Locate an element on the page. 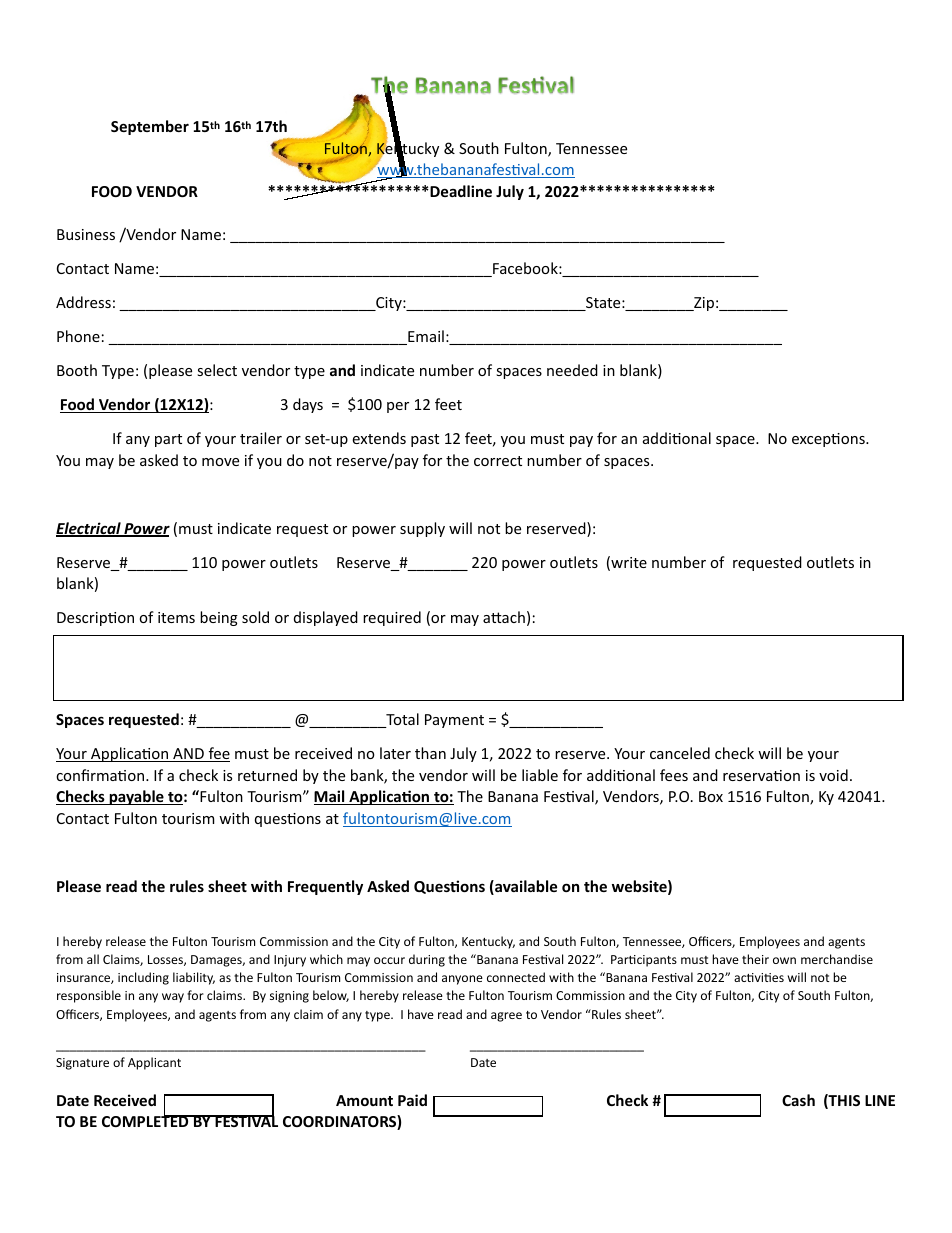 Image resolution: width=952 pixels, height=1233 pixels. canceled is located at coordinates (680, 753).
